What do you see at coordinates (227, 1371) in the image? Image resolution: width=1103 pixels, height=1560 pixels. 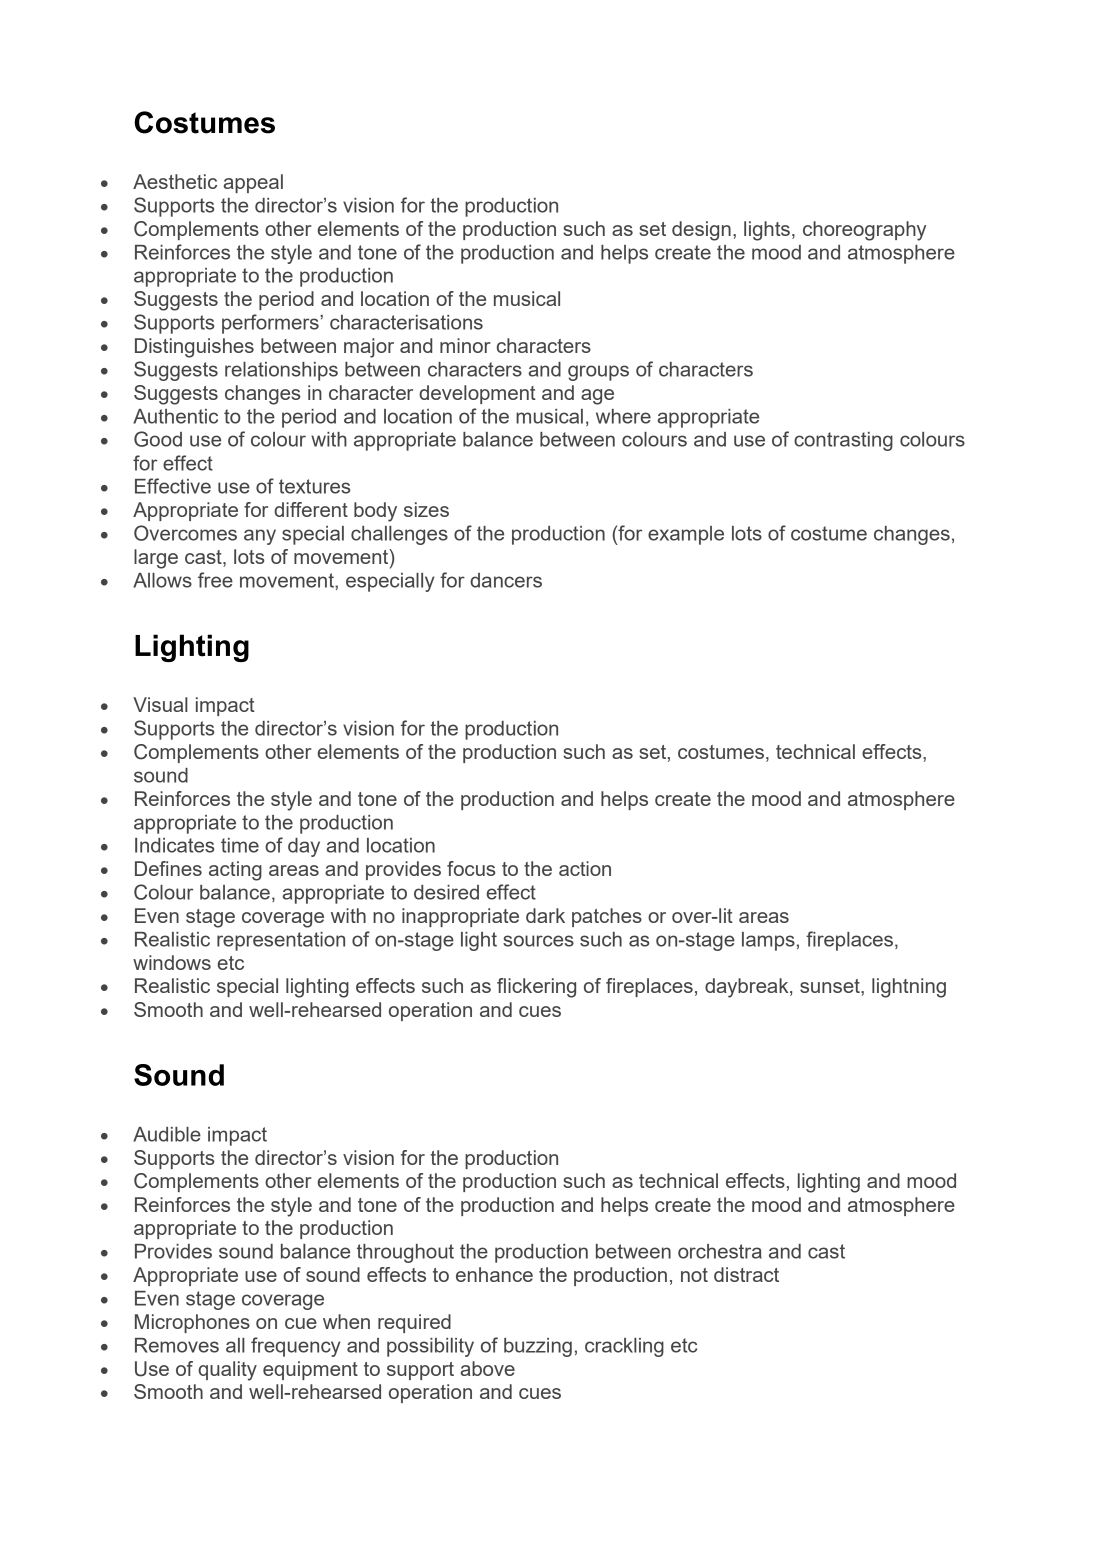 I see `quality` at bounding box center [227, 1371].
